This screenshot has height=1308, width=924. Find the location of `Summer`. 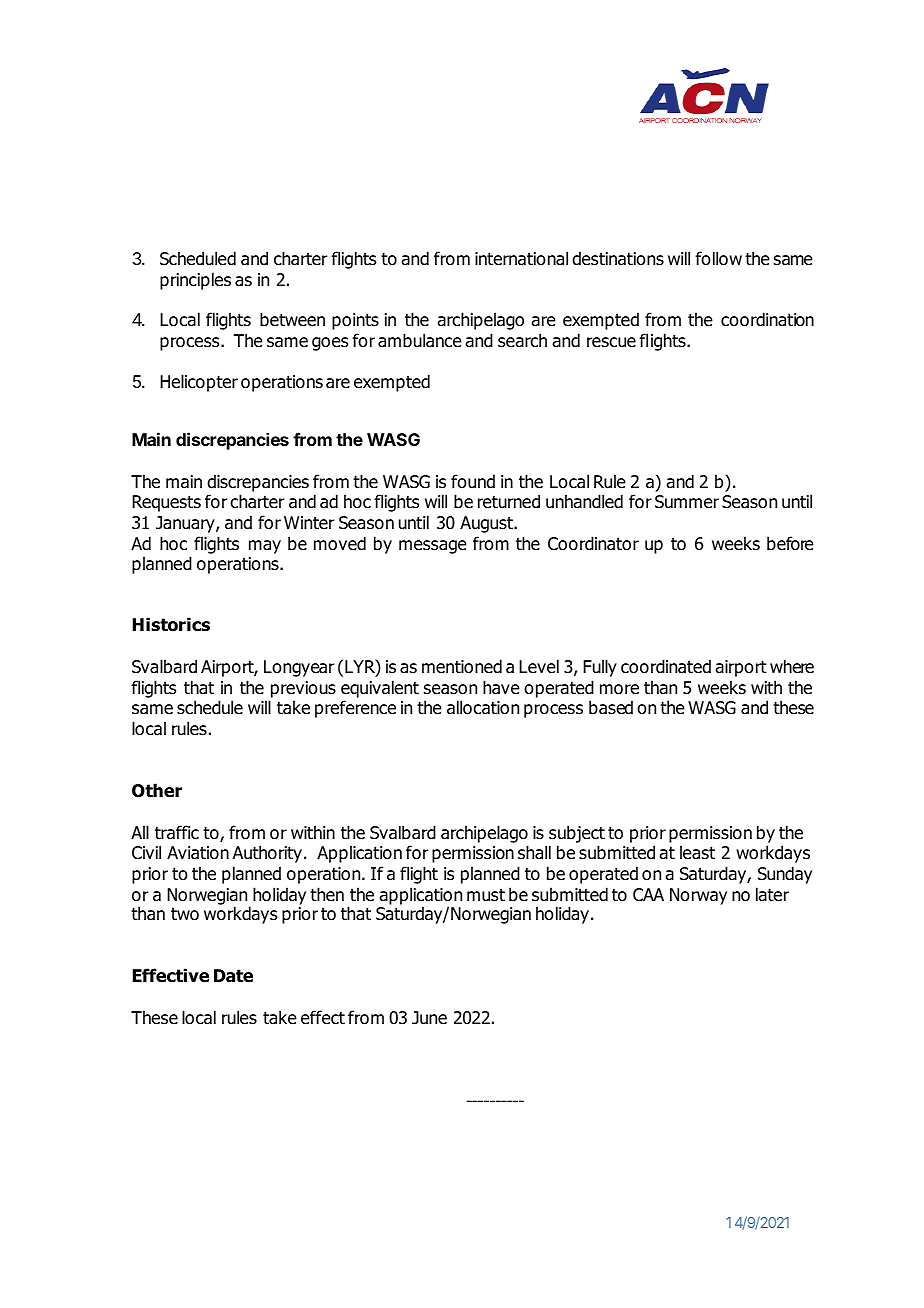

Summer is located at coordinates (687, 502).
